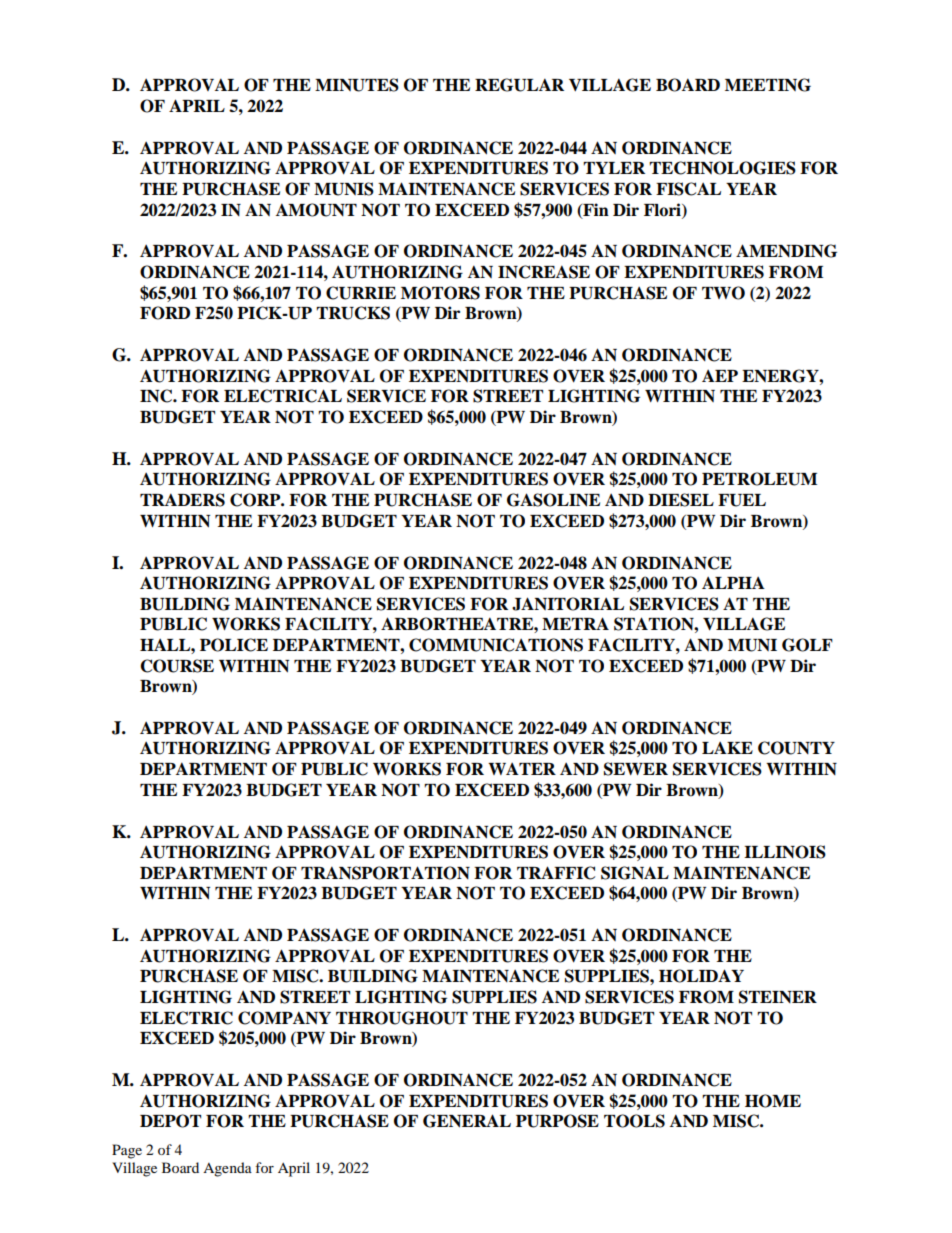 The height and width of the screenshot is (1233, 952). I want to click on DEPOT, so click(170, 1121).
